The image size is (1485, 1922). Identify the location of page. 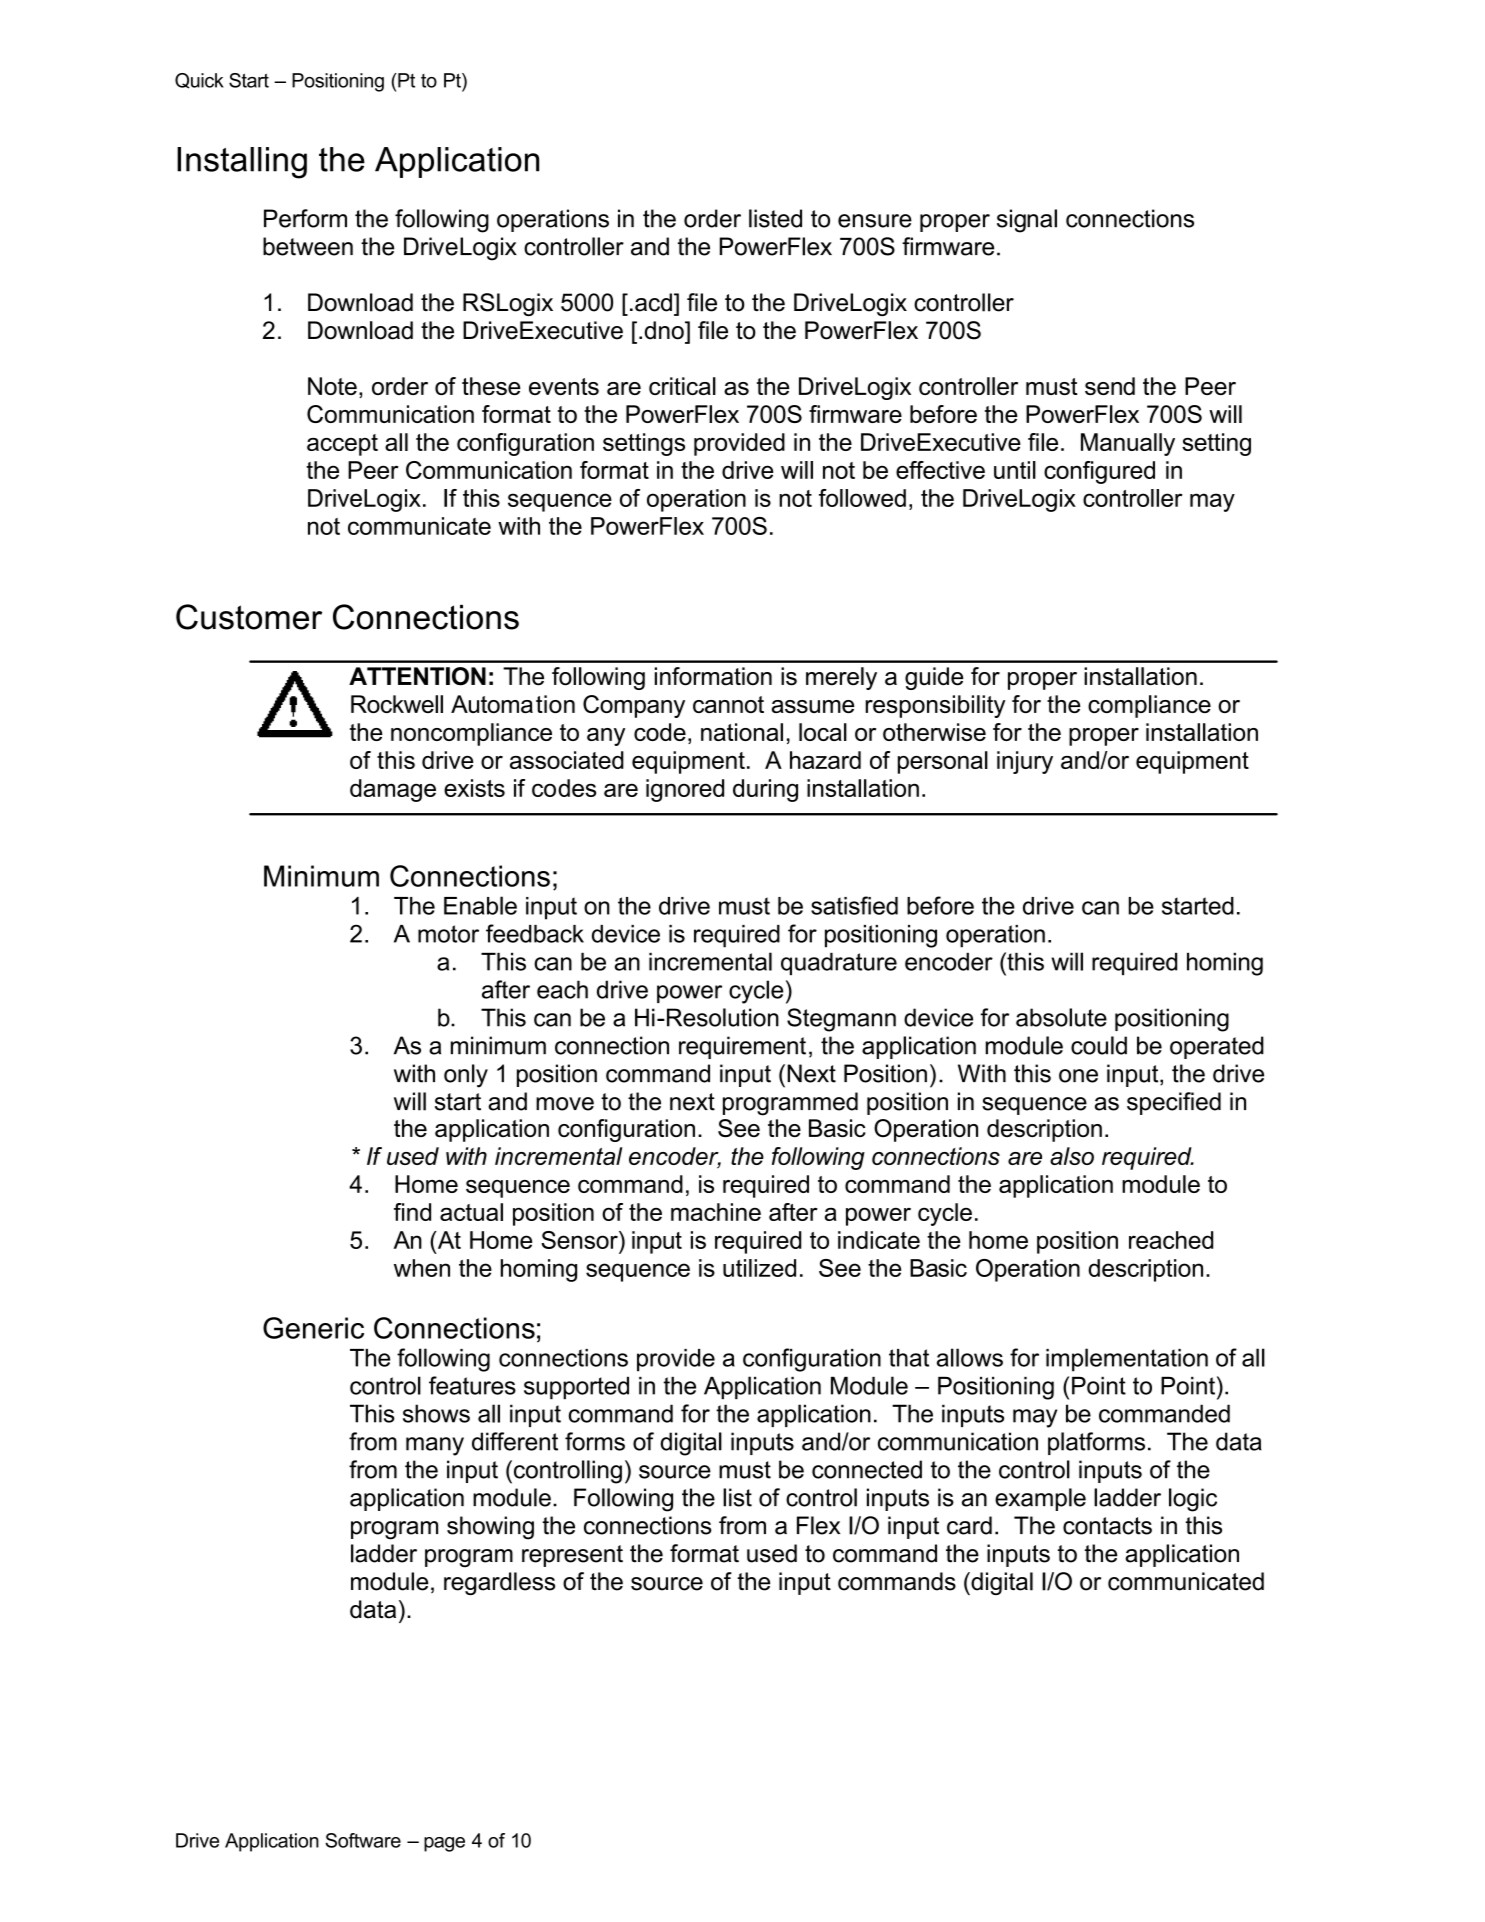
(444, 1844).
